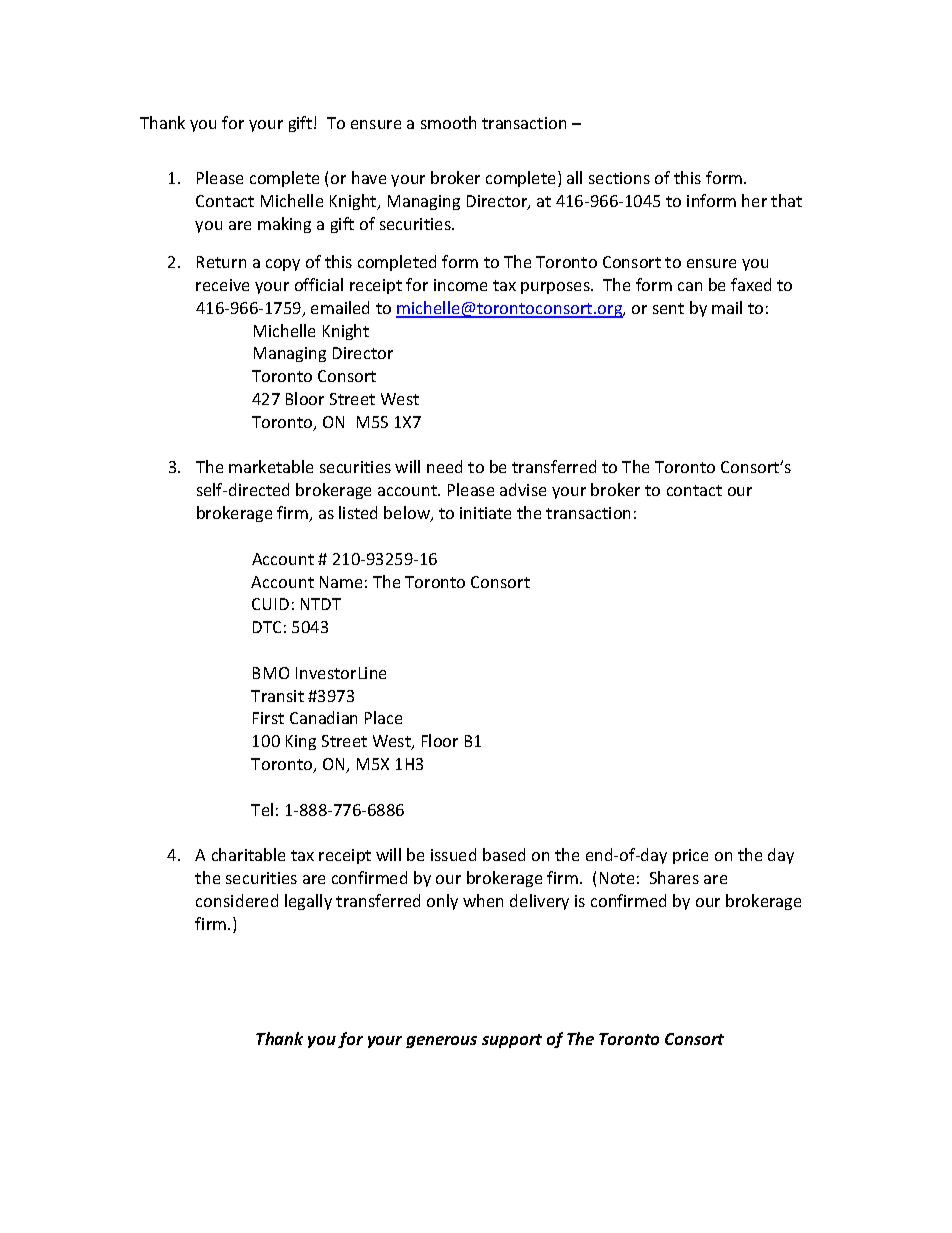 The width and height of the page is (952, 1233). What do you see at coordinates (448, 122) in the page?
I see `smooth` at bounding box center [448, 122].
